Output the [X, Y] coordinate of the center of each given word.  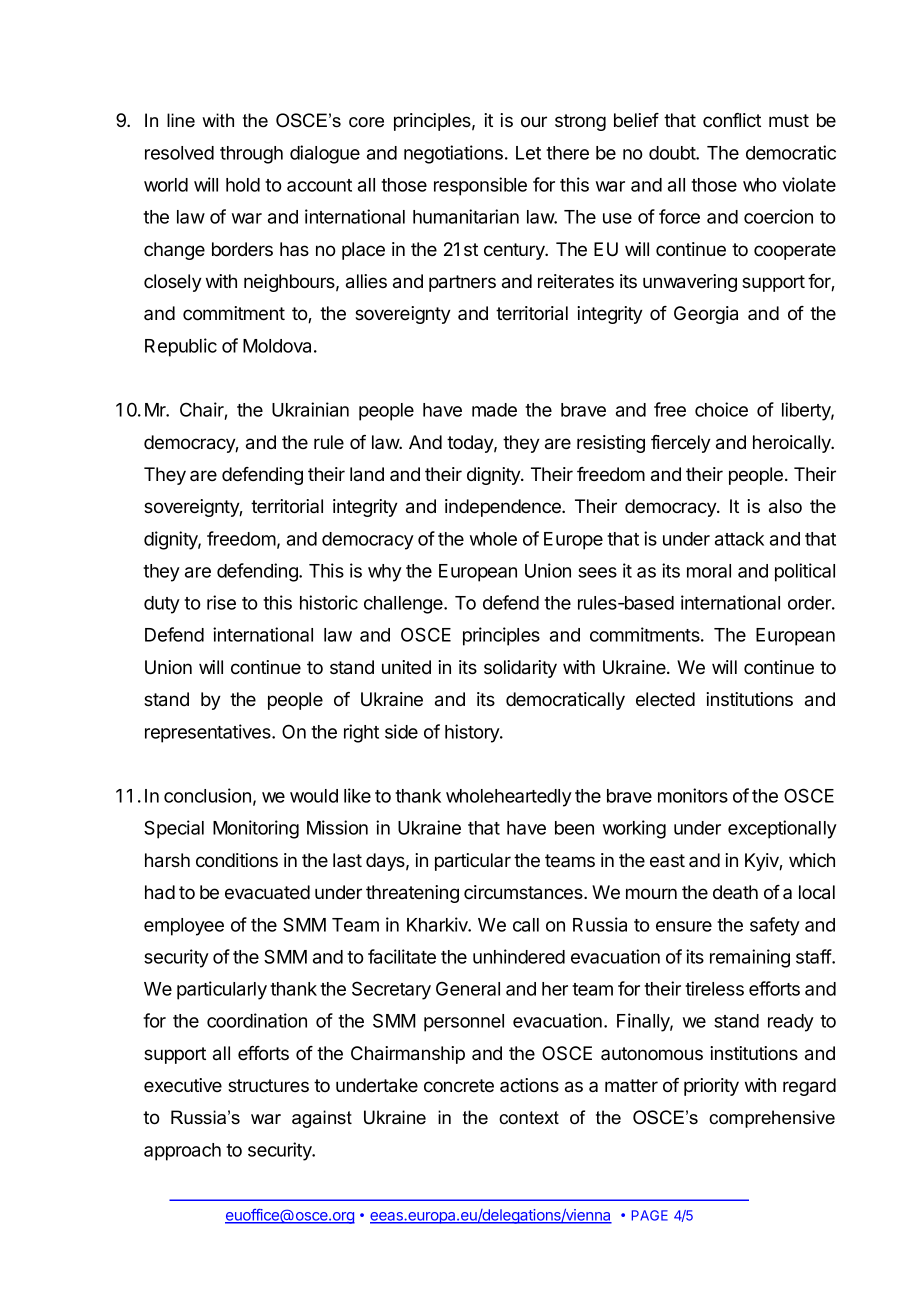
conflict [732, 120]
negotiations [453, 154]
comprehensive [772, 1119]
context [529, 1118]
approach [182, 1152]
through [251, 155]
